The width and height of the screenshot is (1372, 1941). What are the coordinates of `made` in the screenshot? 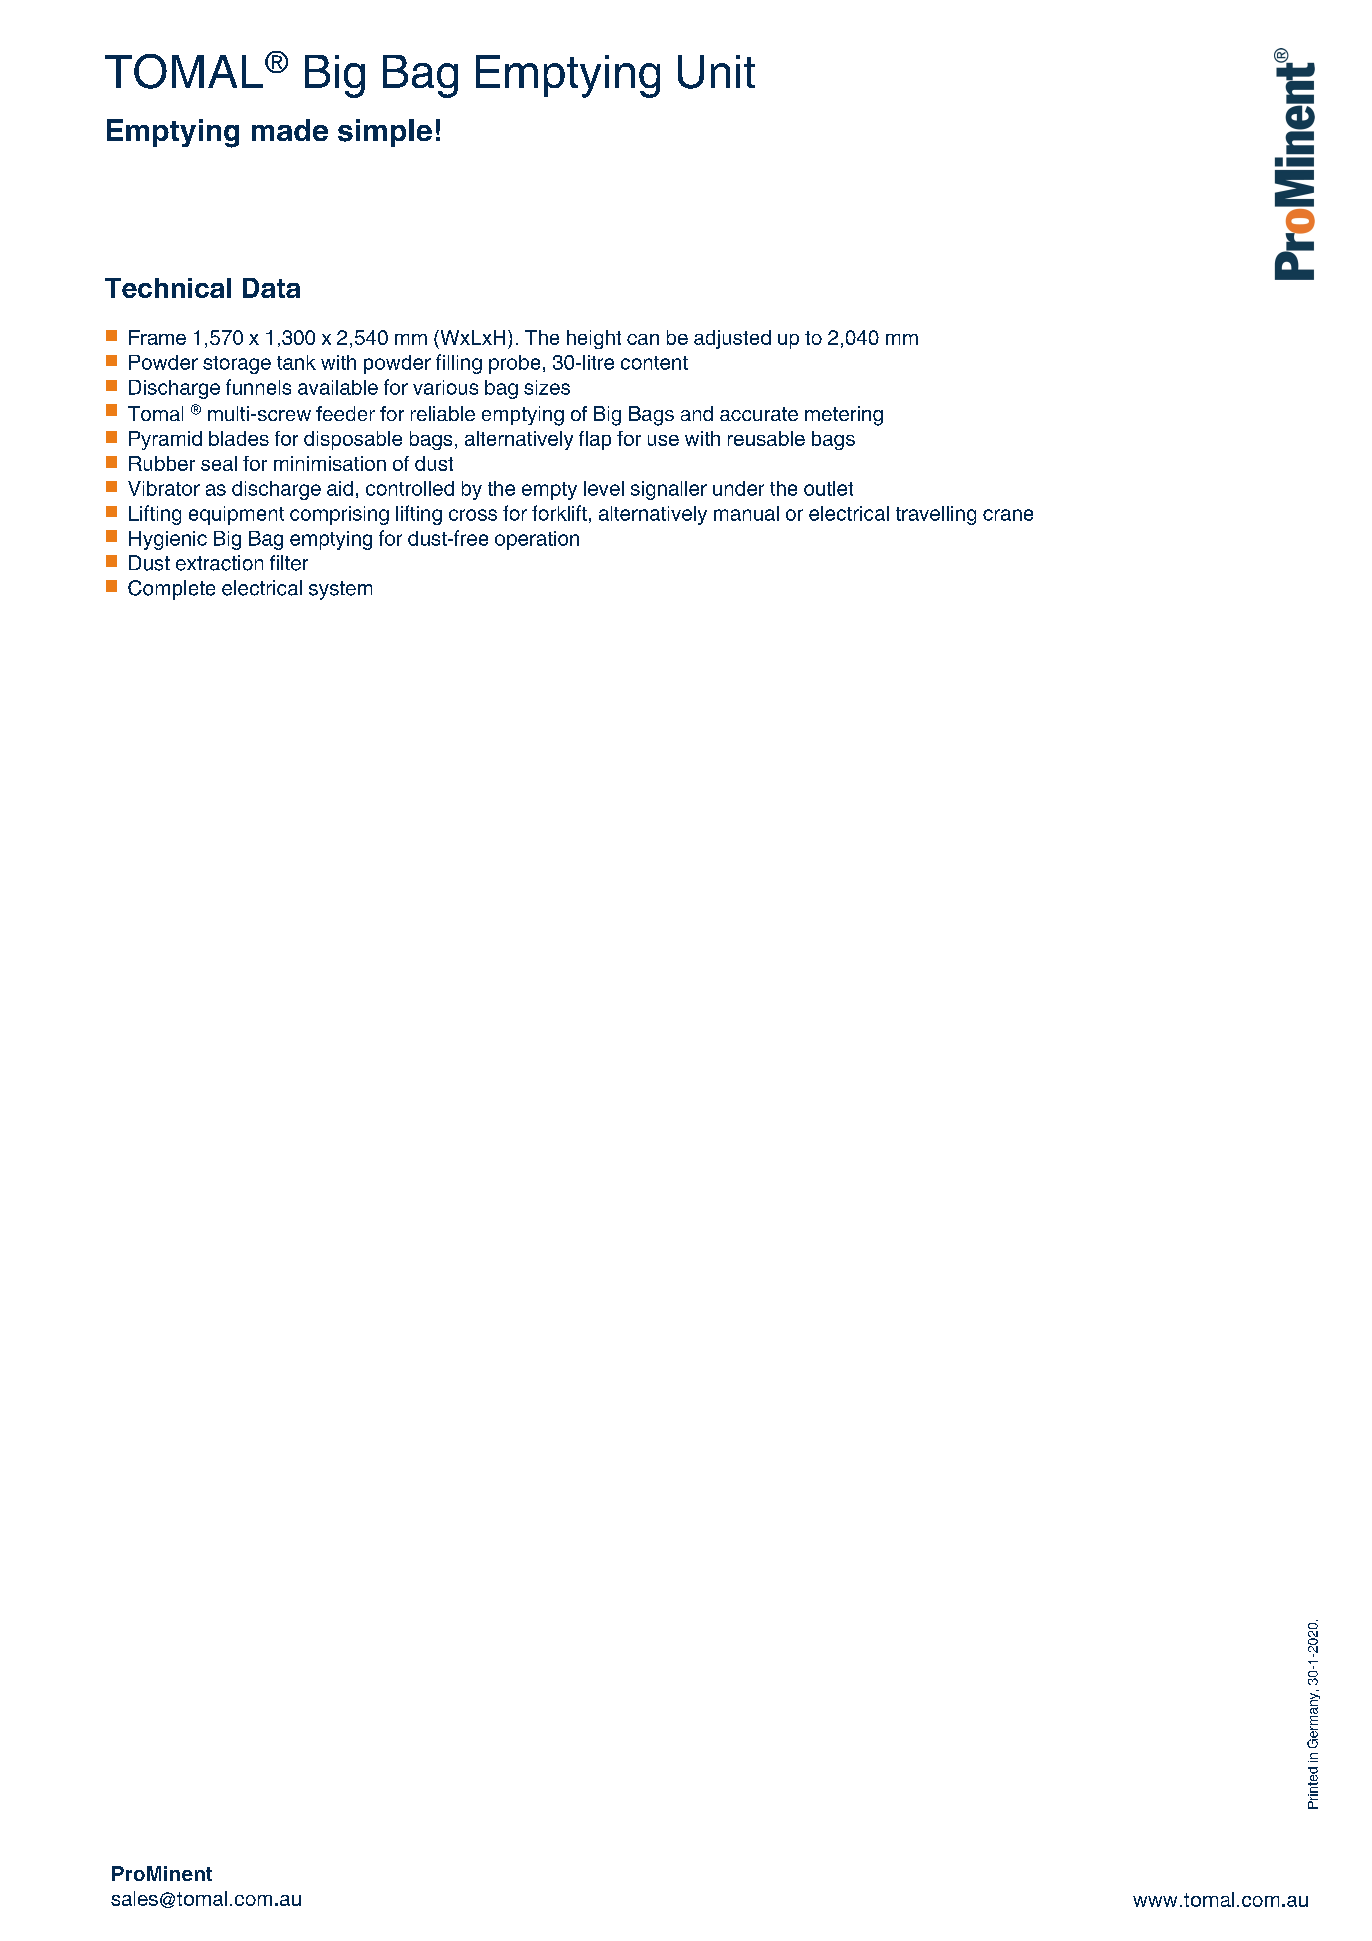 It's located at (290, 130).
